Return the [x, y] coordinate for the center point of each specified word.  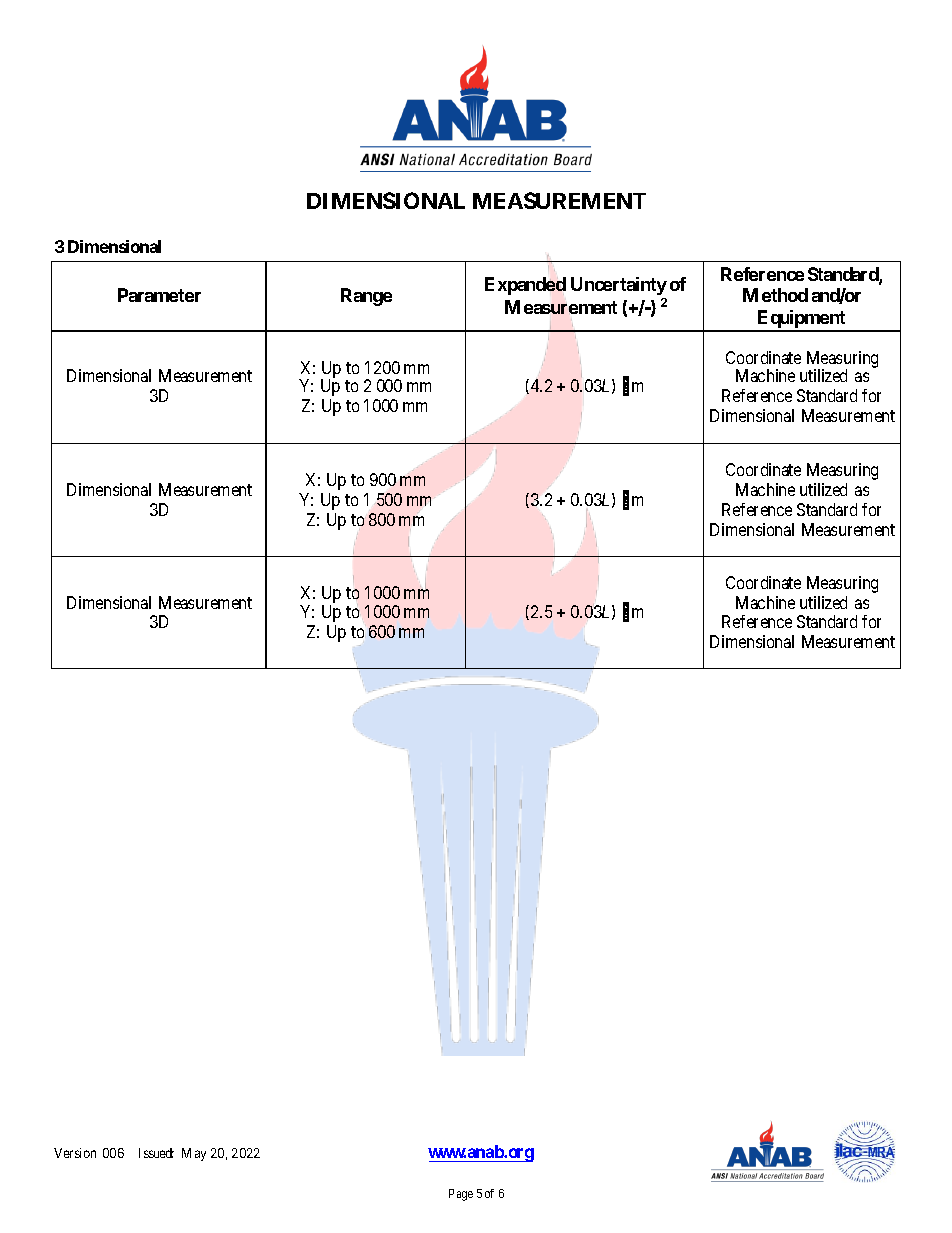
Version [75, 1153]
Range [366, 297]
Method [775, 295]
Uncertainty [619, 286]
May [194, 1154]
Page [461, 1195]
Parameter [159, 295]
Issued [156, 1153]
